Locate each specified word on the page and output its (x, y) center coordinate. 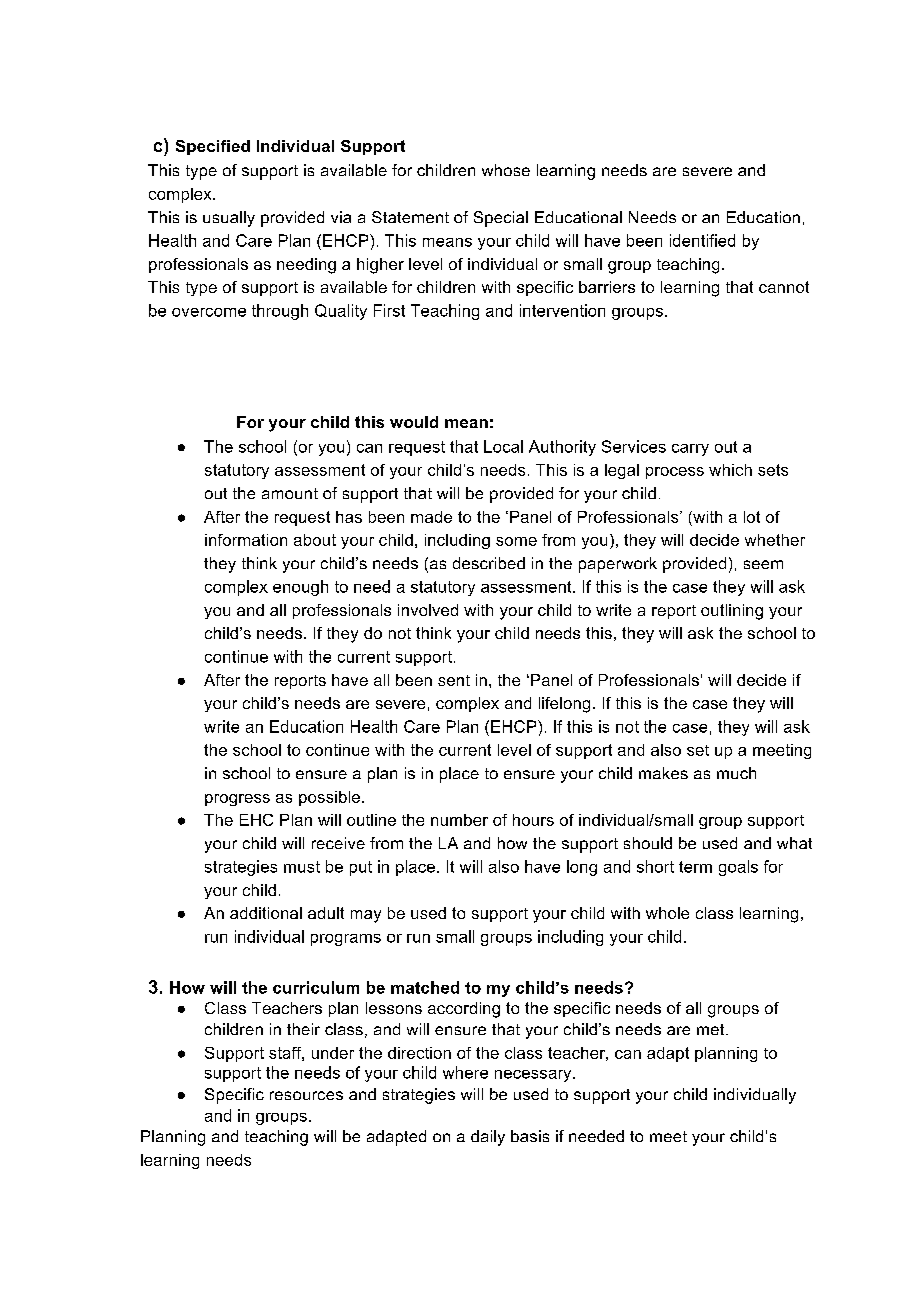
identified (702, 240)
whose (506, 170)
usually (229, 219)
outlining (732, 612)
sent (454, 680)
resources (306, 1095)
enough (300, 588)
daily (488, 1138)
